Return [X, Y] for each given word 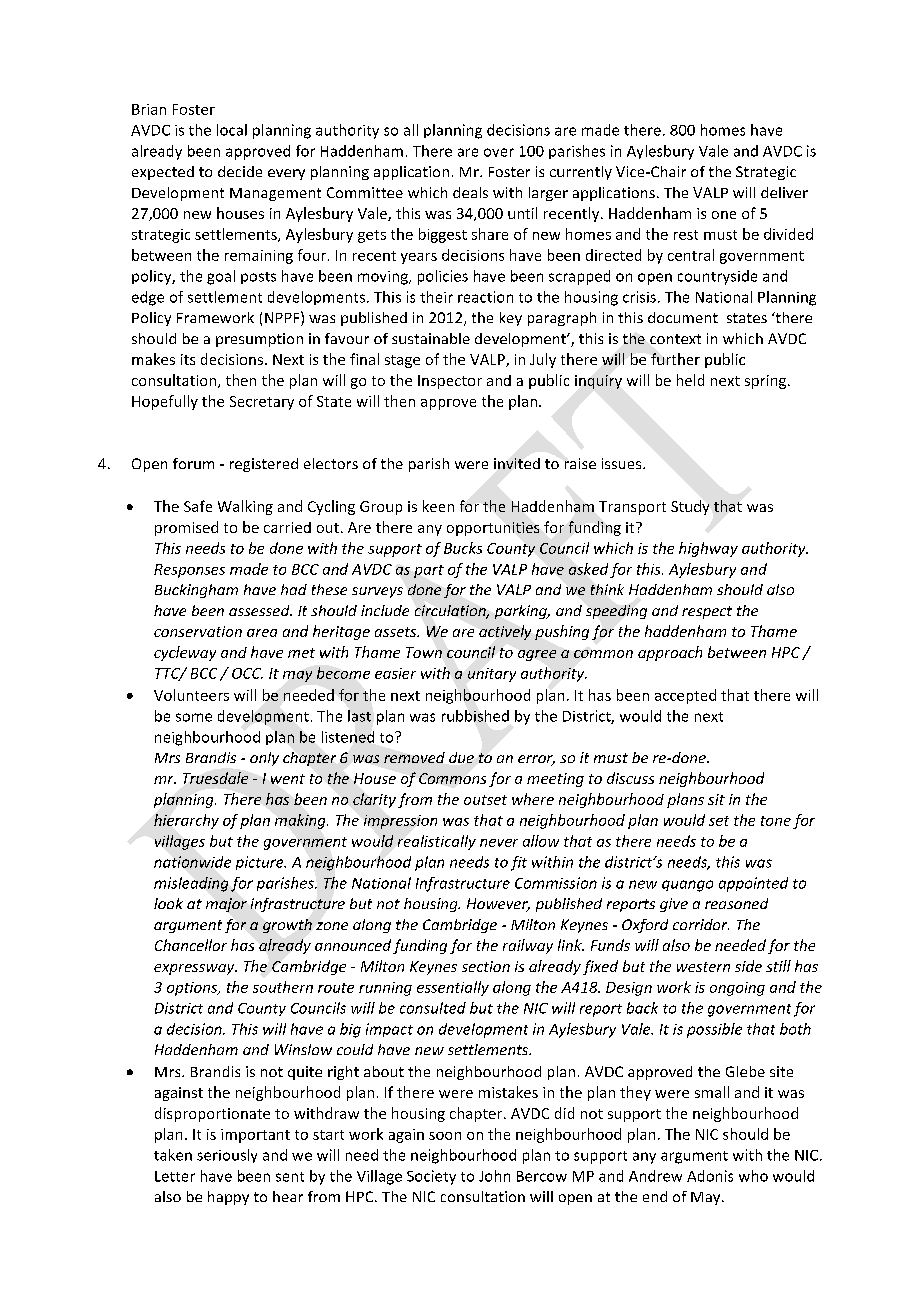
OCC [247, 673]
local [232, 130]
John [494, 1176]
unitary [492, 675]
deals [470, 192]
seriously [227, 1156]
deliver [784, 192]
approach [670, 653]
